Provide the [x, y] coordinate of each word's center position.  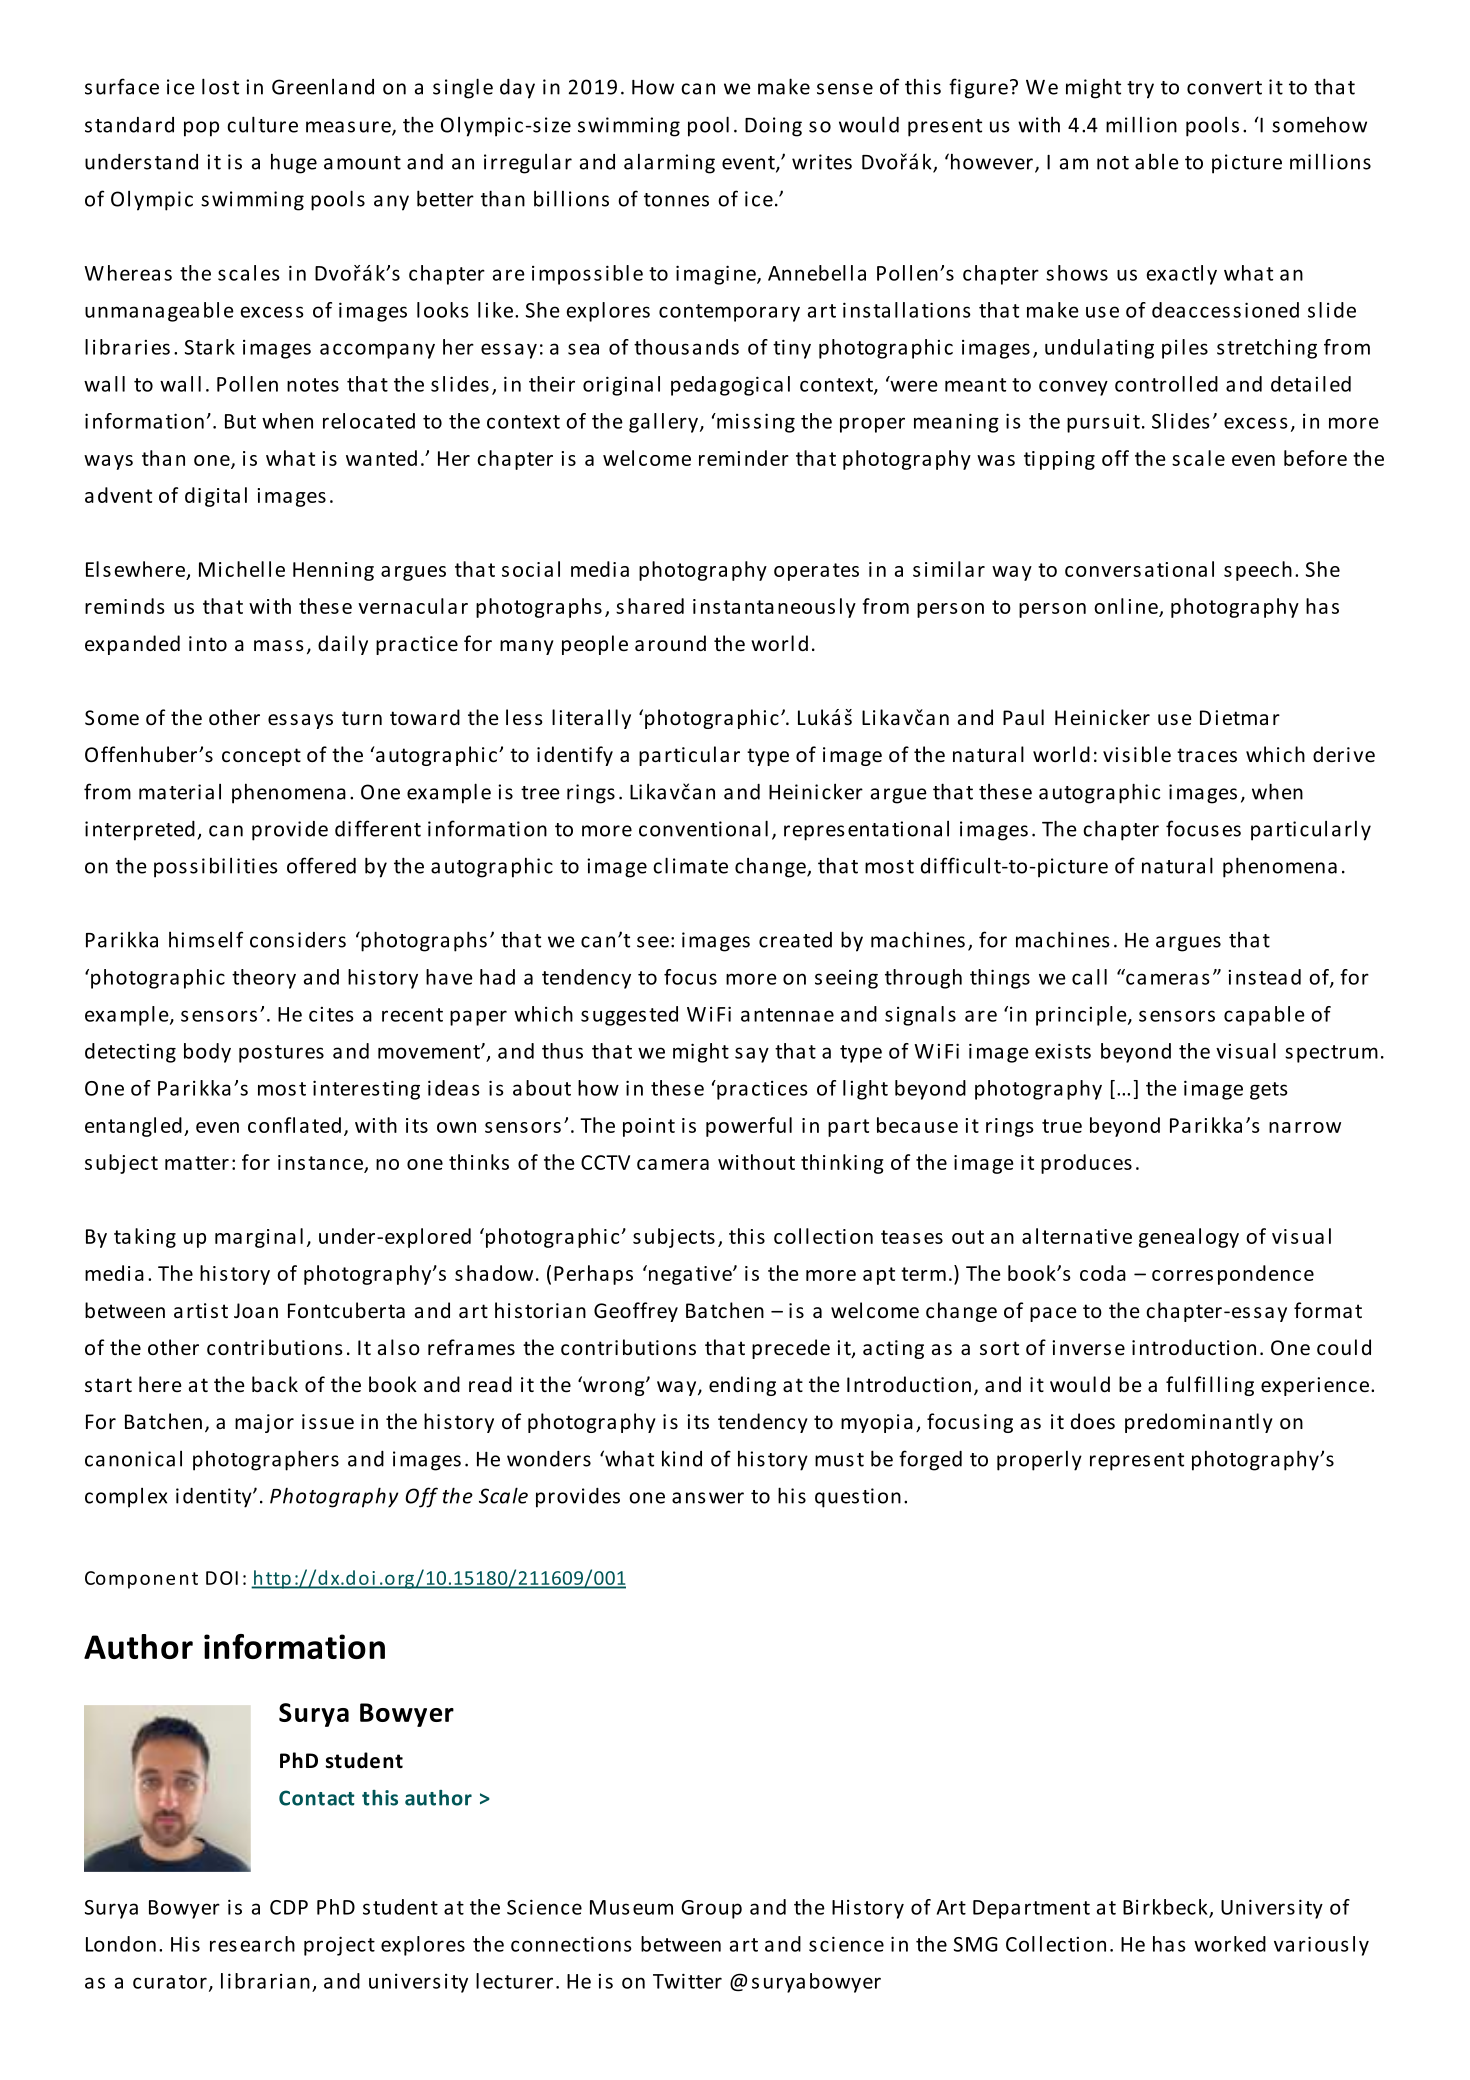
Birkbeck [1166, 1908]
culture [262, 124]
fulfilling [1210, 1386]
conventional [703, 828]
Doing [773, 127]
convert [1224, 88]
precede [791, 1349]
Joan [256, 1311]
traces [1207, 755]
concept [261, 757]
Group [711, 1909]
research [252, 1944]
